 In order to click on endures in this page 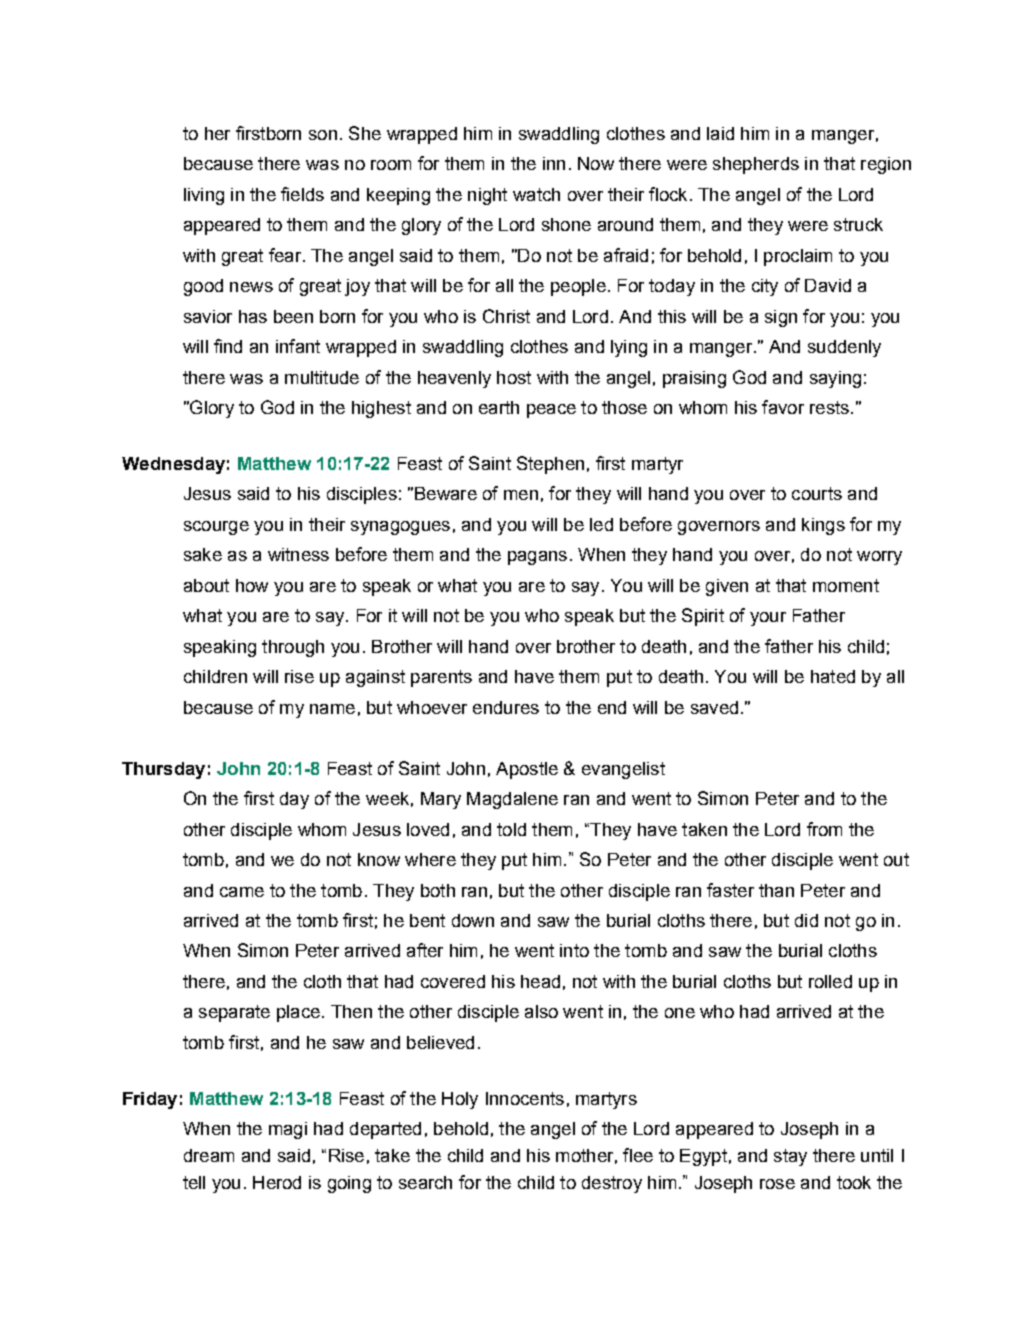, I will do `click(506, 707)`.
